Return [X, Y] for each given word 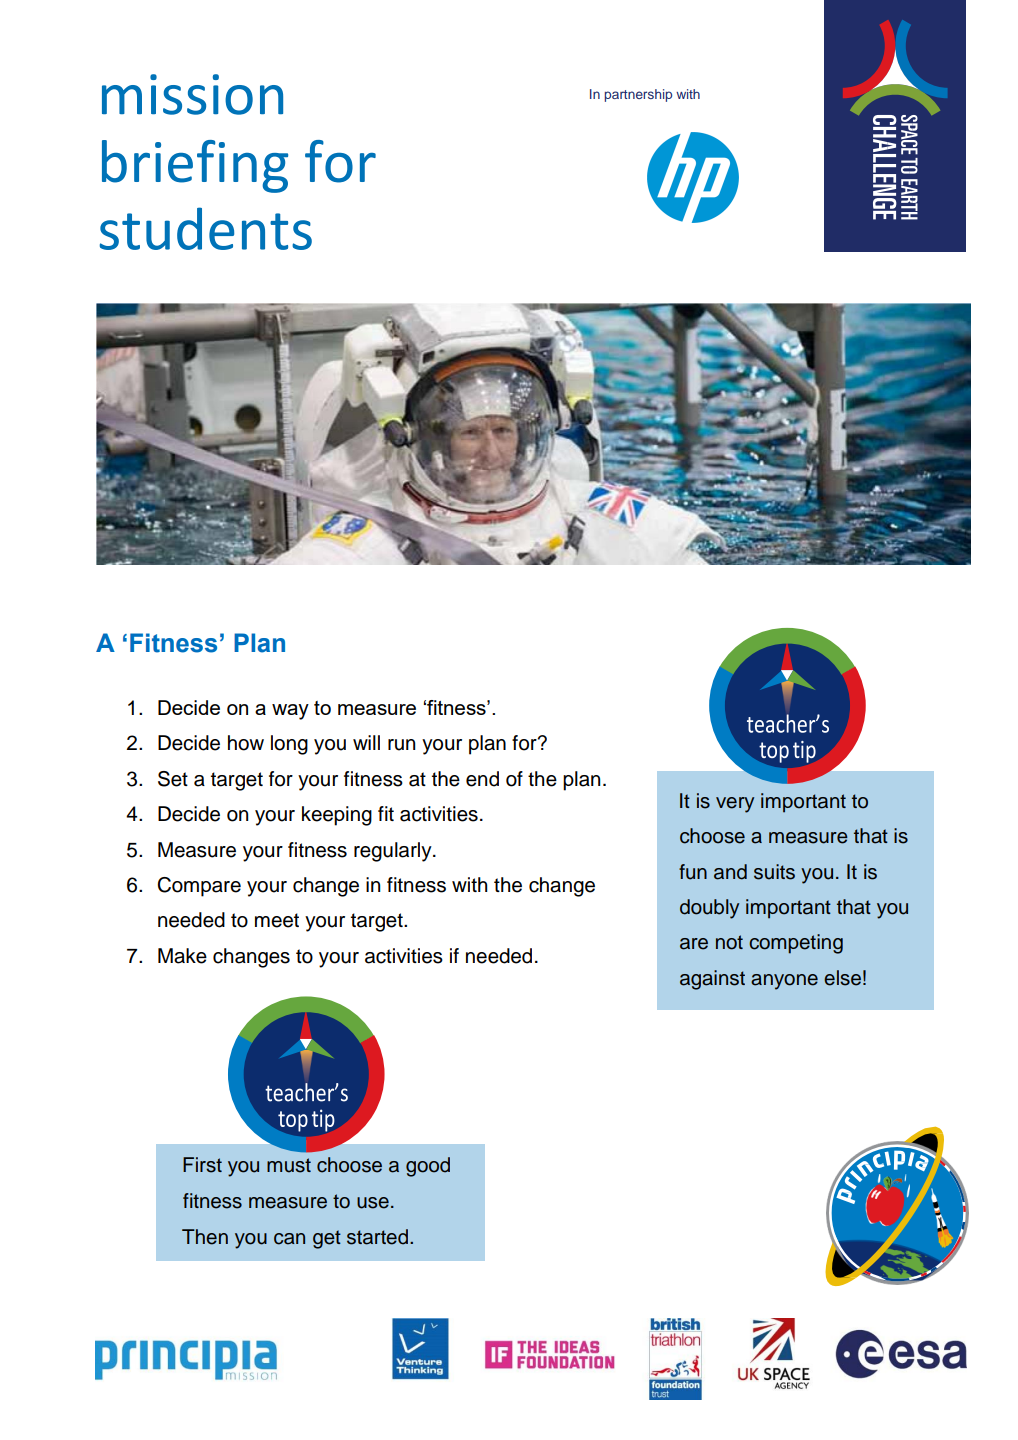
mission [192, 94]
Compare [199, 887]
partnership [638, 95]
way [290, 712]
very [735, 805]
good [428, 1167]
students [206, 228]
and [730, 872]
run [402, 745]
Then [205, 1237]
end [482, 779]
